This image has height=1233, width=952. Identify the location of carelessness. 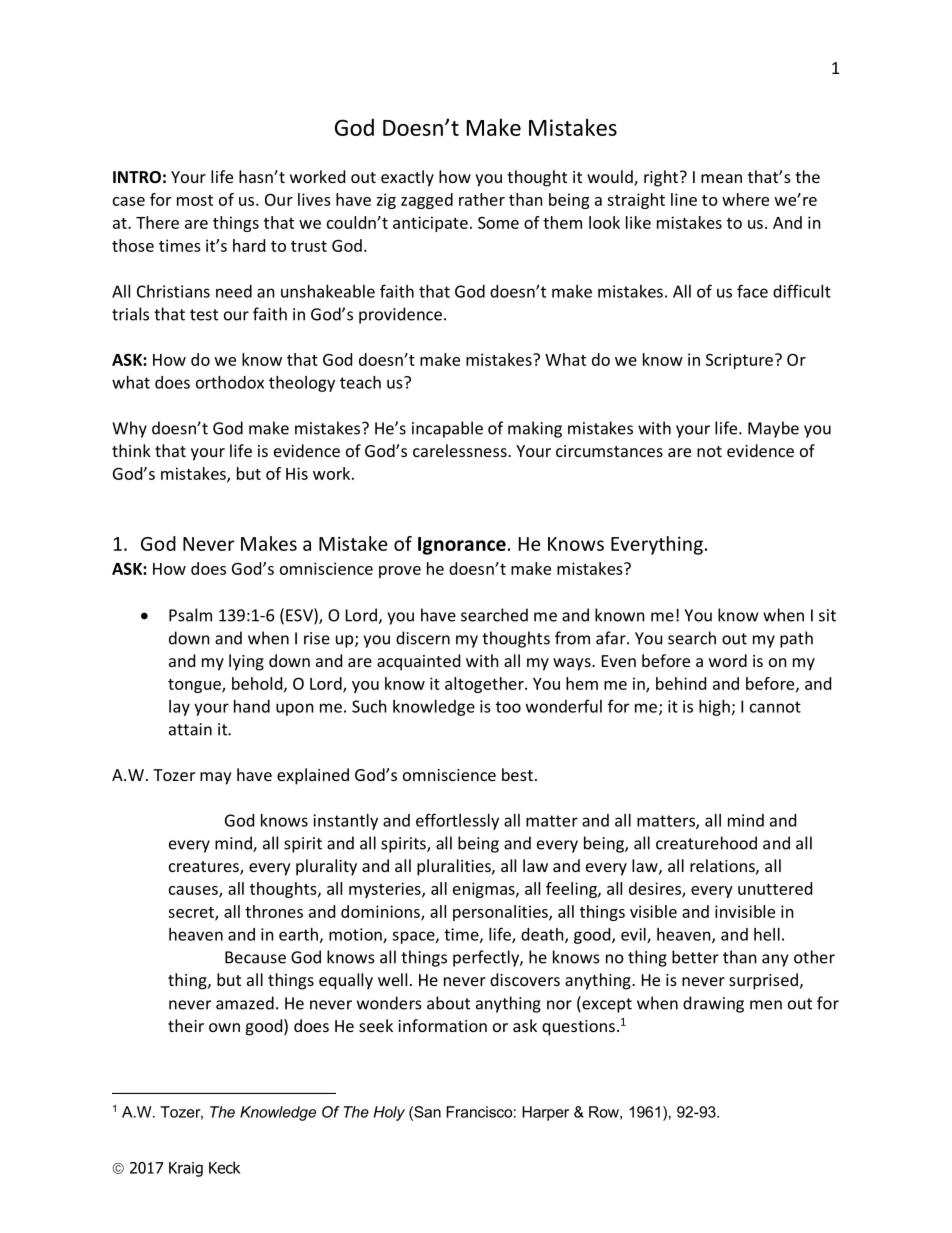
(461, 450).
